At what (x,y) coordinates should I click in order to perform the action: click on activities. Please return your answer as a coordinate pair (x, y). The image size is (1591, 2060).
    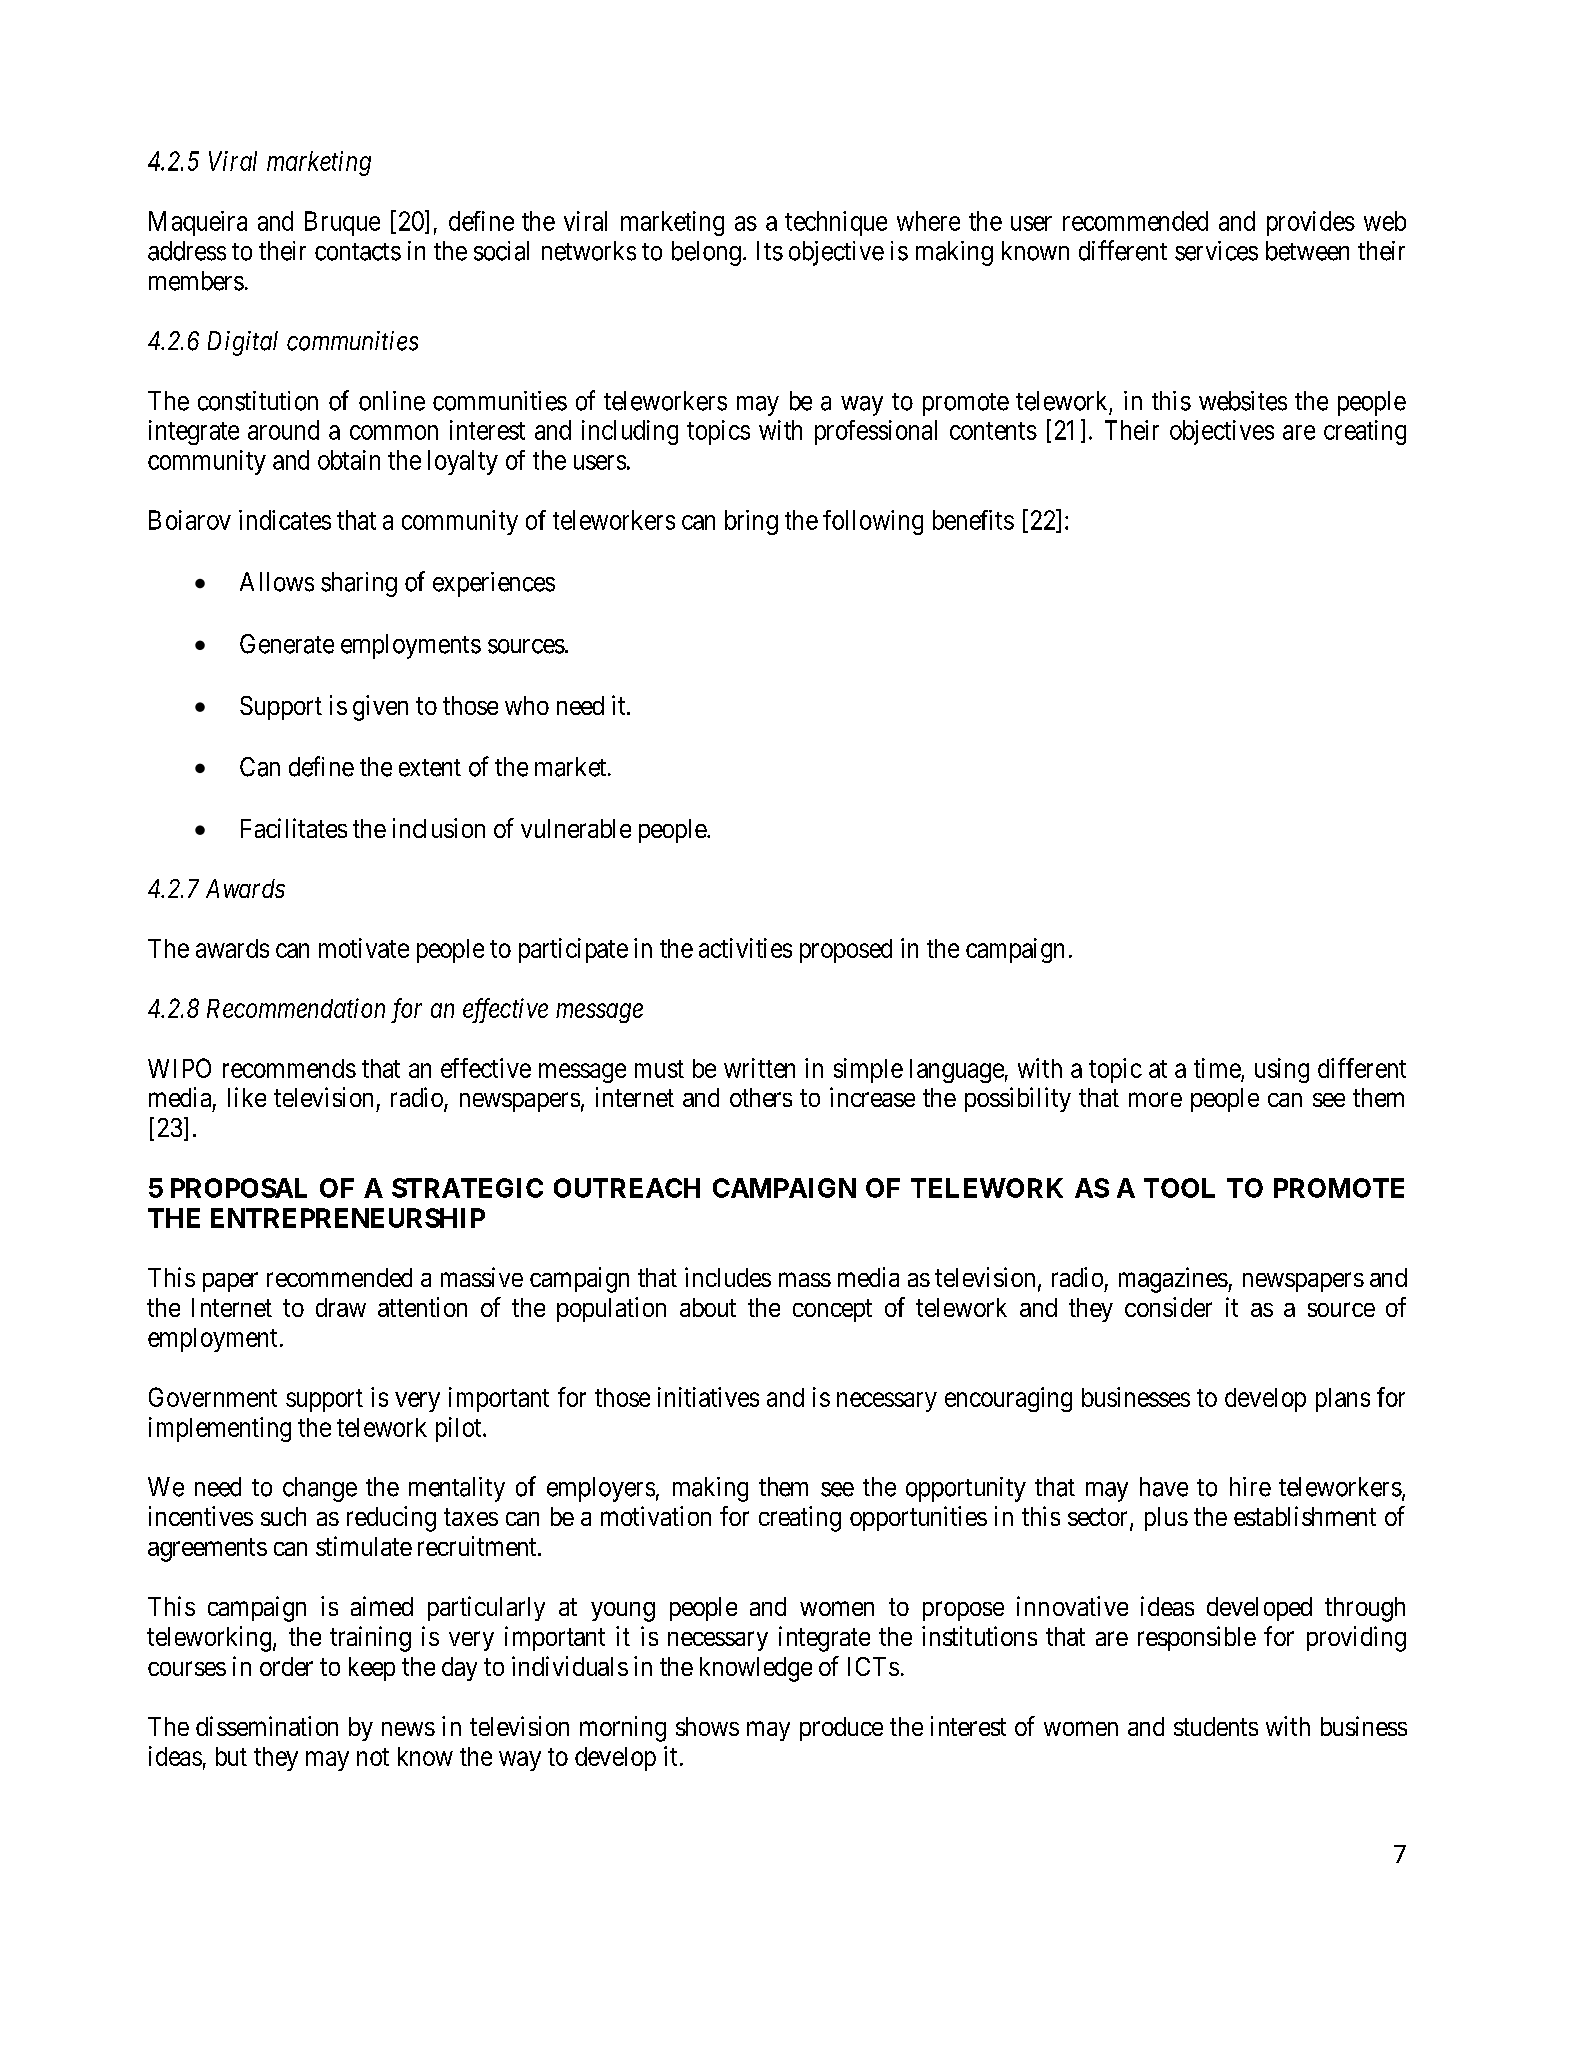
    Looking at the image, I should click on (745, 948).
